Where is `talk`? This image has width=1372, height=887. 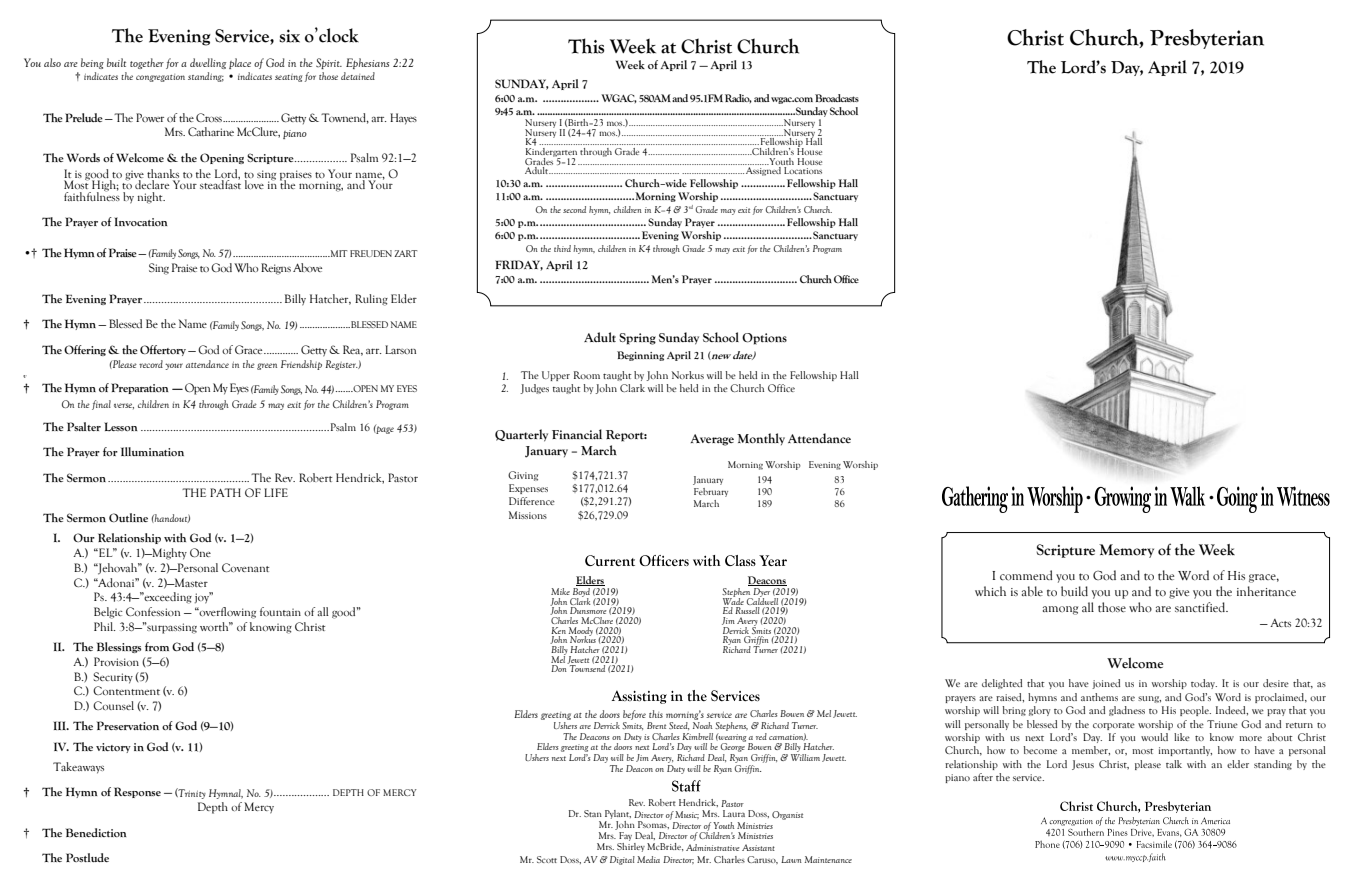 talk is located at coordinates (1174, 764).
